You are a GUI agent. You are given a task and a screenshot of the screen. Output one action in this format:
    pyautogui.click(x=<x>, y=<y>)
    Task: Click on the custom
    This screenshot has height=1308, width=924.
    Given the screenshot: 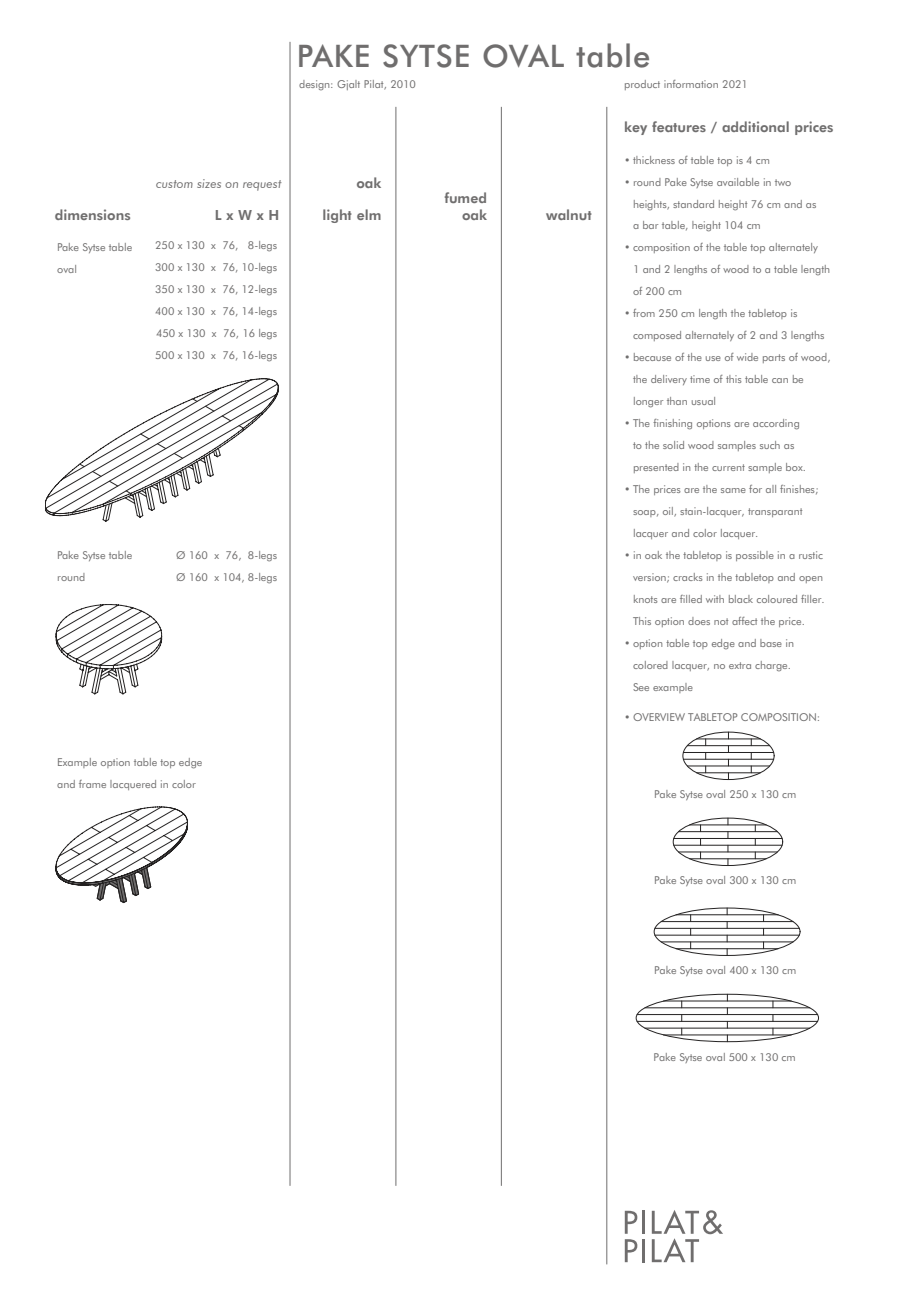 What is the action you would take?
    pyautogui.click(x=174, y=184)
